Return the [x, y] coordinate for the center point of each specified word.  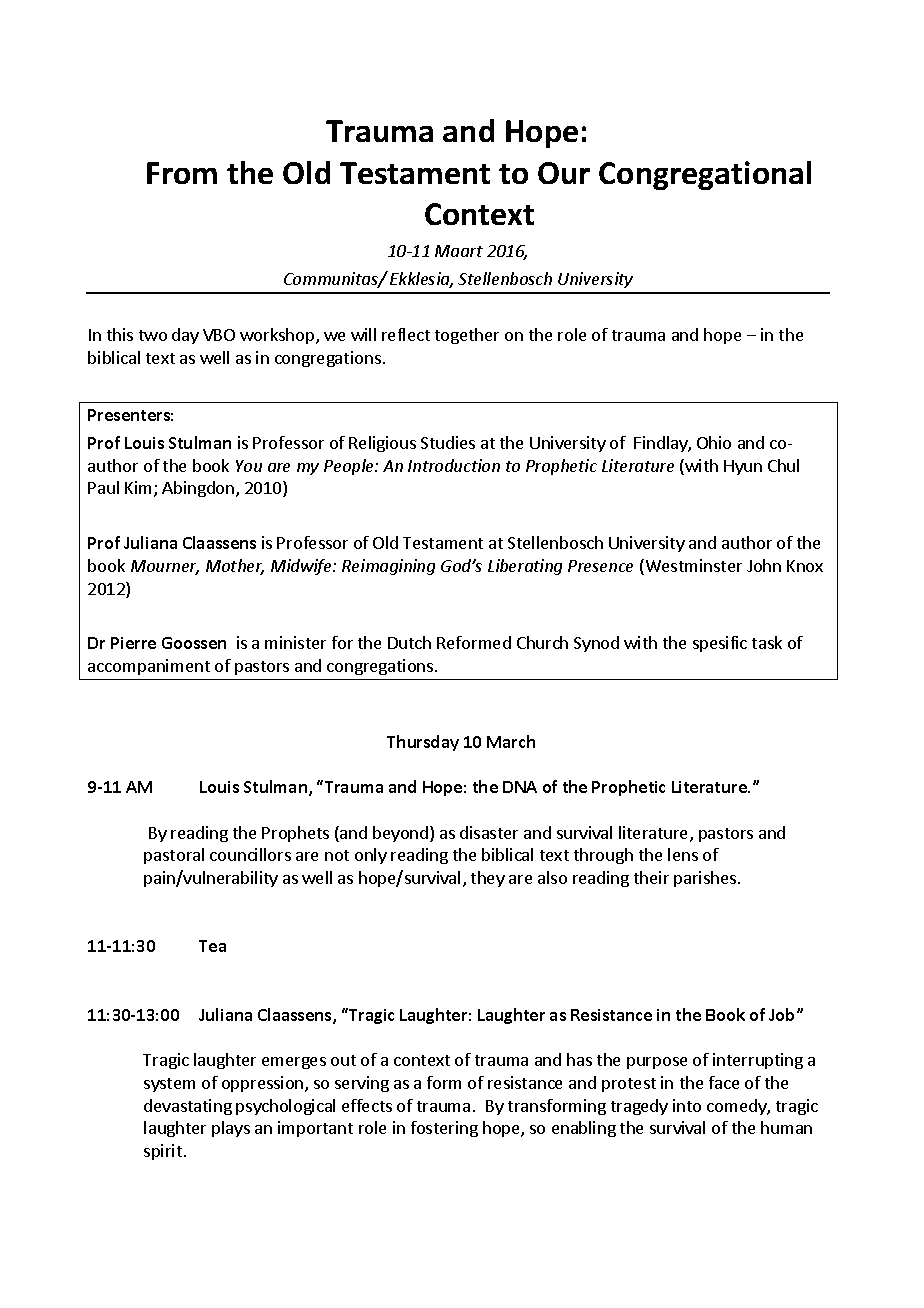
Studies [448, 442]
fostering [444, 1129]
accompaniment [149, 667]
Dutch [409, 642]
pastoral [174, 856]
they [488, 879]
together [467, 336]
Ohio [714, 442]
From [182, 173]
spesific [720, 644]
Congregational [705, 175]
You [249, 466]
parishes [706, 879]
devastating [188, 1107]
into [687, 1105]
